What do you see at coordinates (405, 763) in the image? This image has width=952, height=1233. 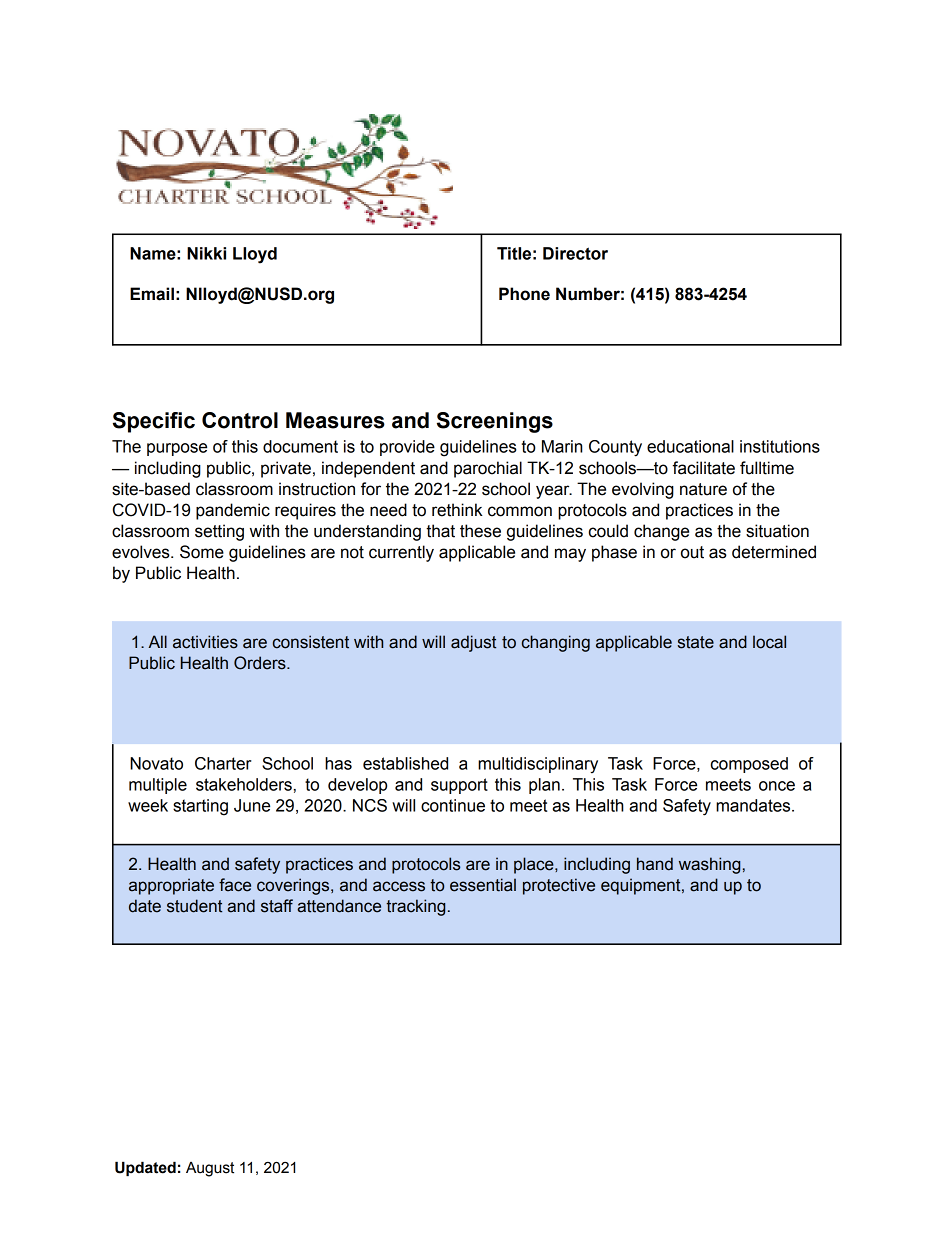 I see `established` at bounding box center [405, 763].
